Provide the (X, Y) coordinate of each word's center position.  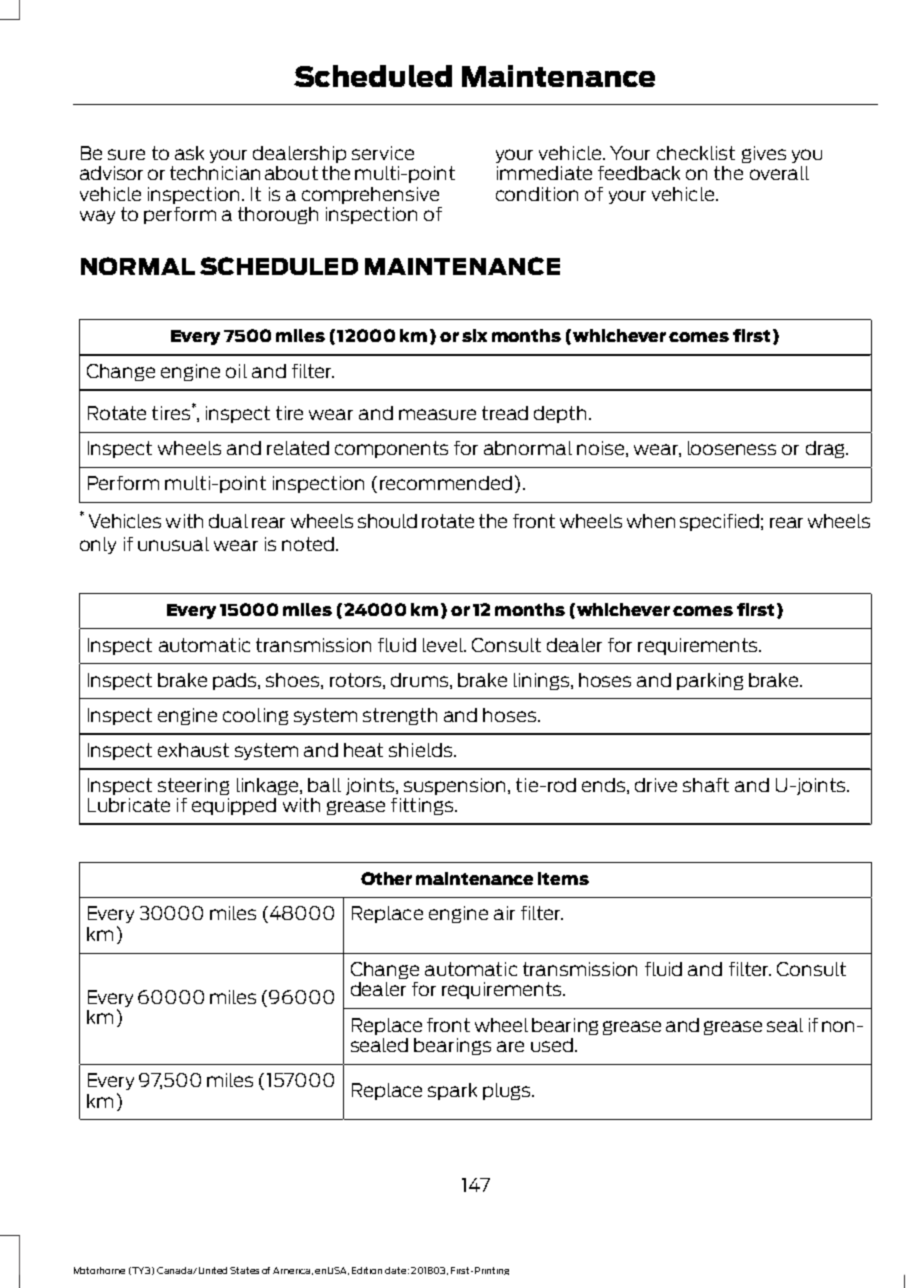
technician (215, 173)
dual (228, 521)
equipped (234, 806)
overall (779, 173)
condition (537, 194)
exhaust (193, 750)
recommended (446, 483)
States (244, 1270)
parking (710, 681)
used (552, 1045)
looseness (732, 448)
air (504, 913)
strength (400, 716)
